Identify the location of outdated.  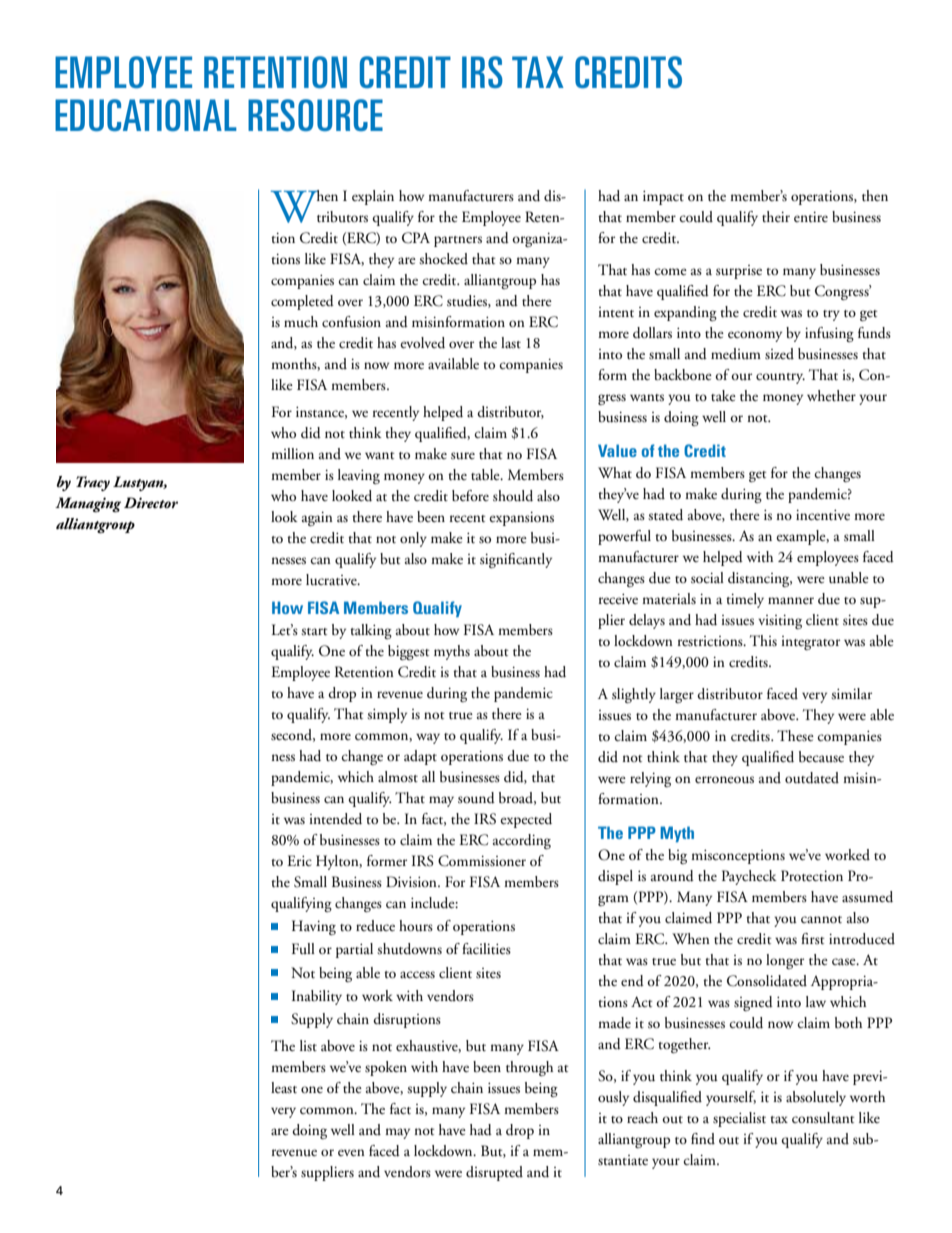
(812, 778).
